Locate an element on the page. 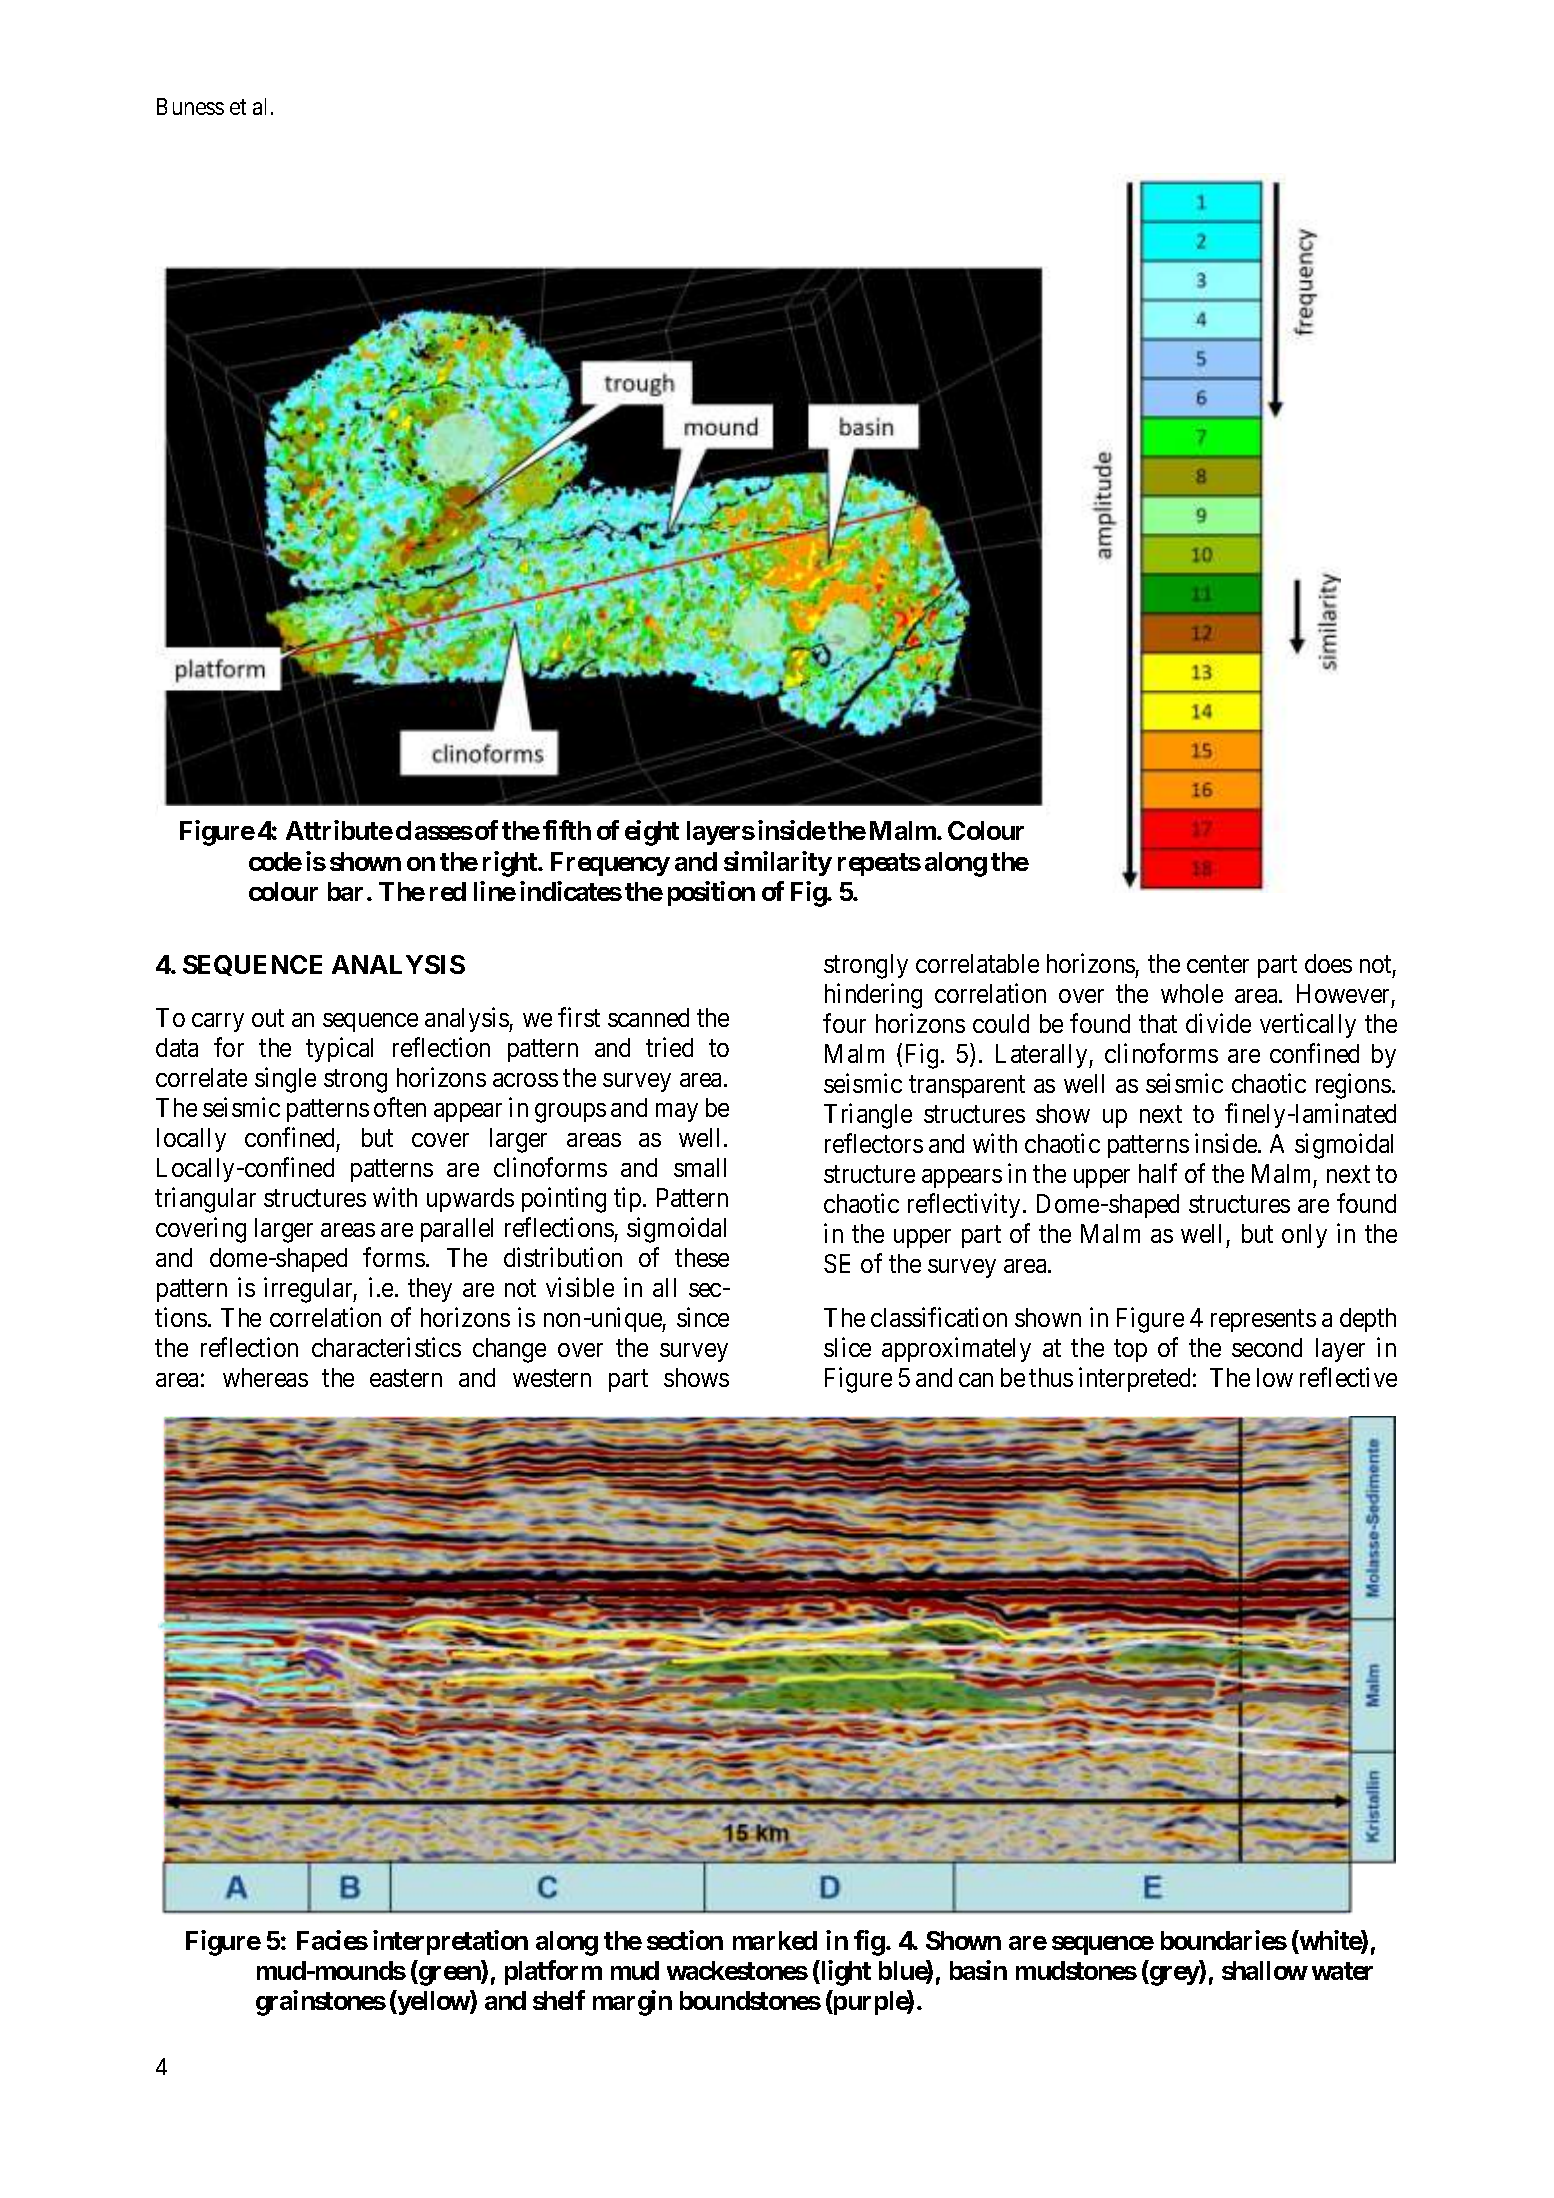  half is located at coordinates (1158, 1173).
